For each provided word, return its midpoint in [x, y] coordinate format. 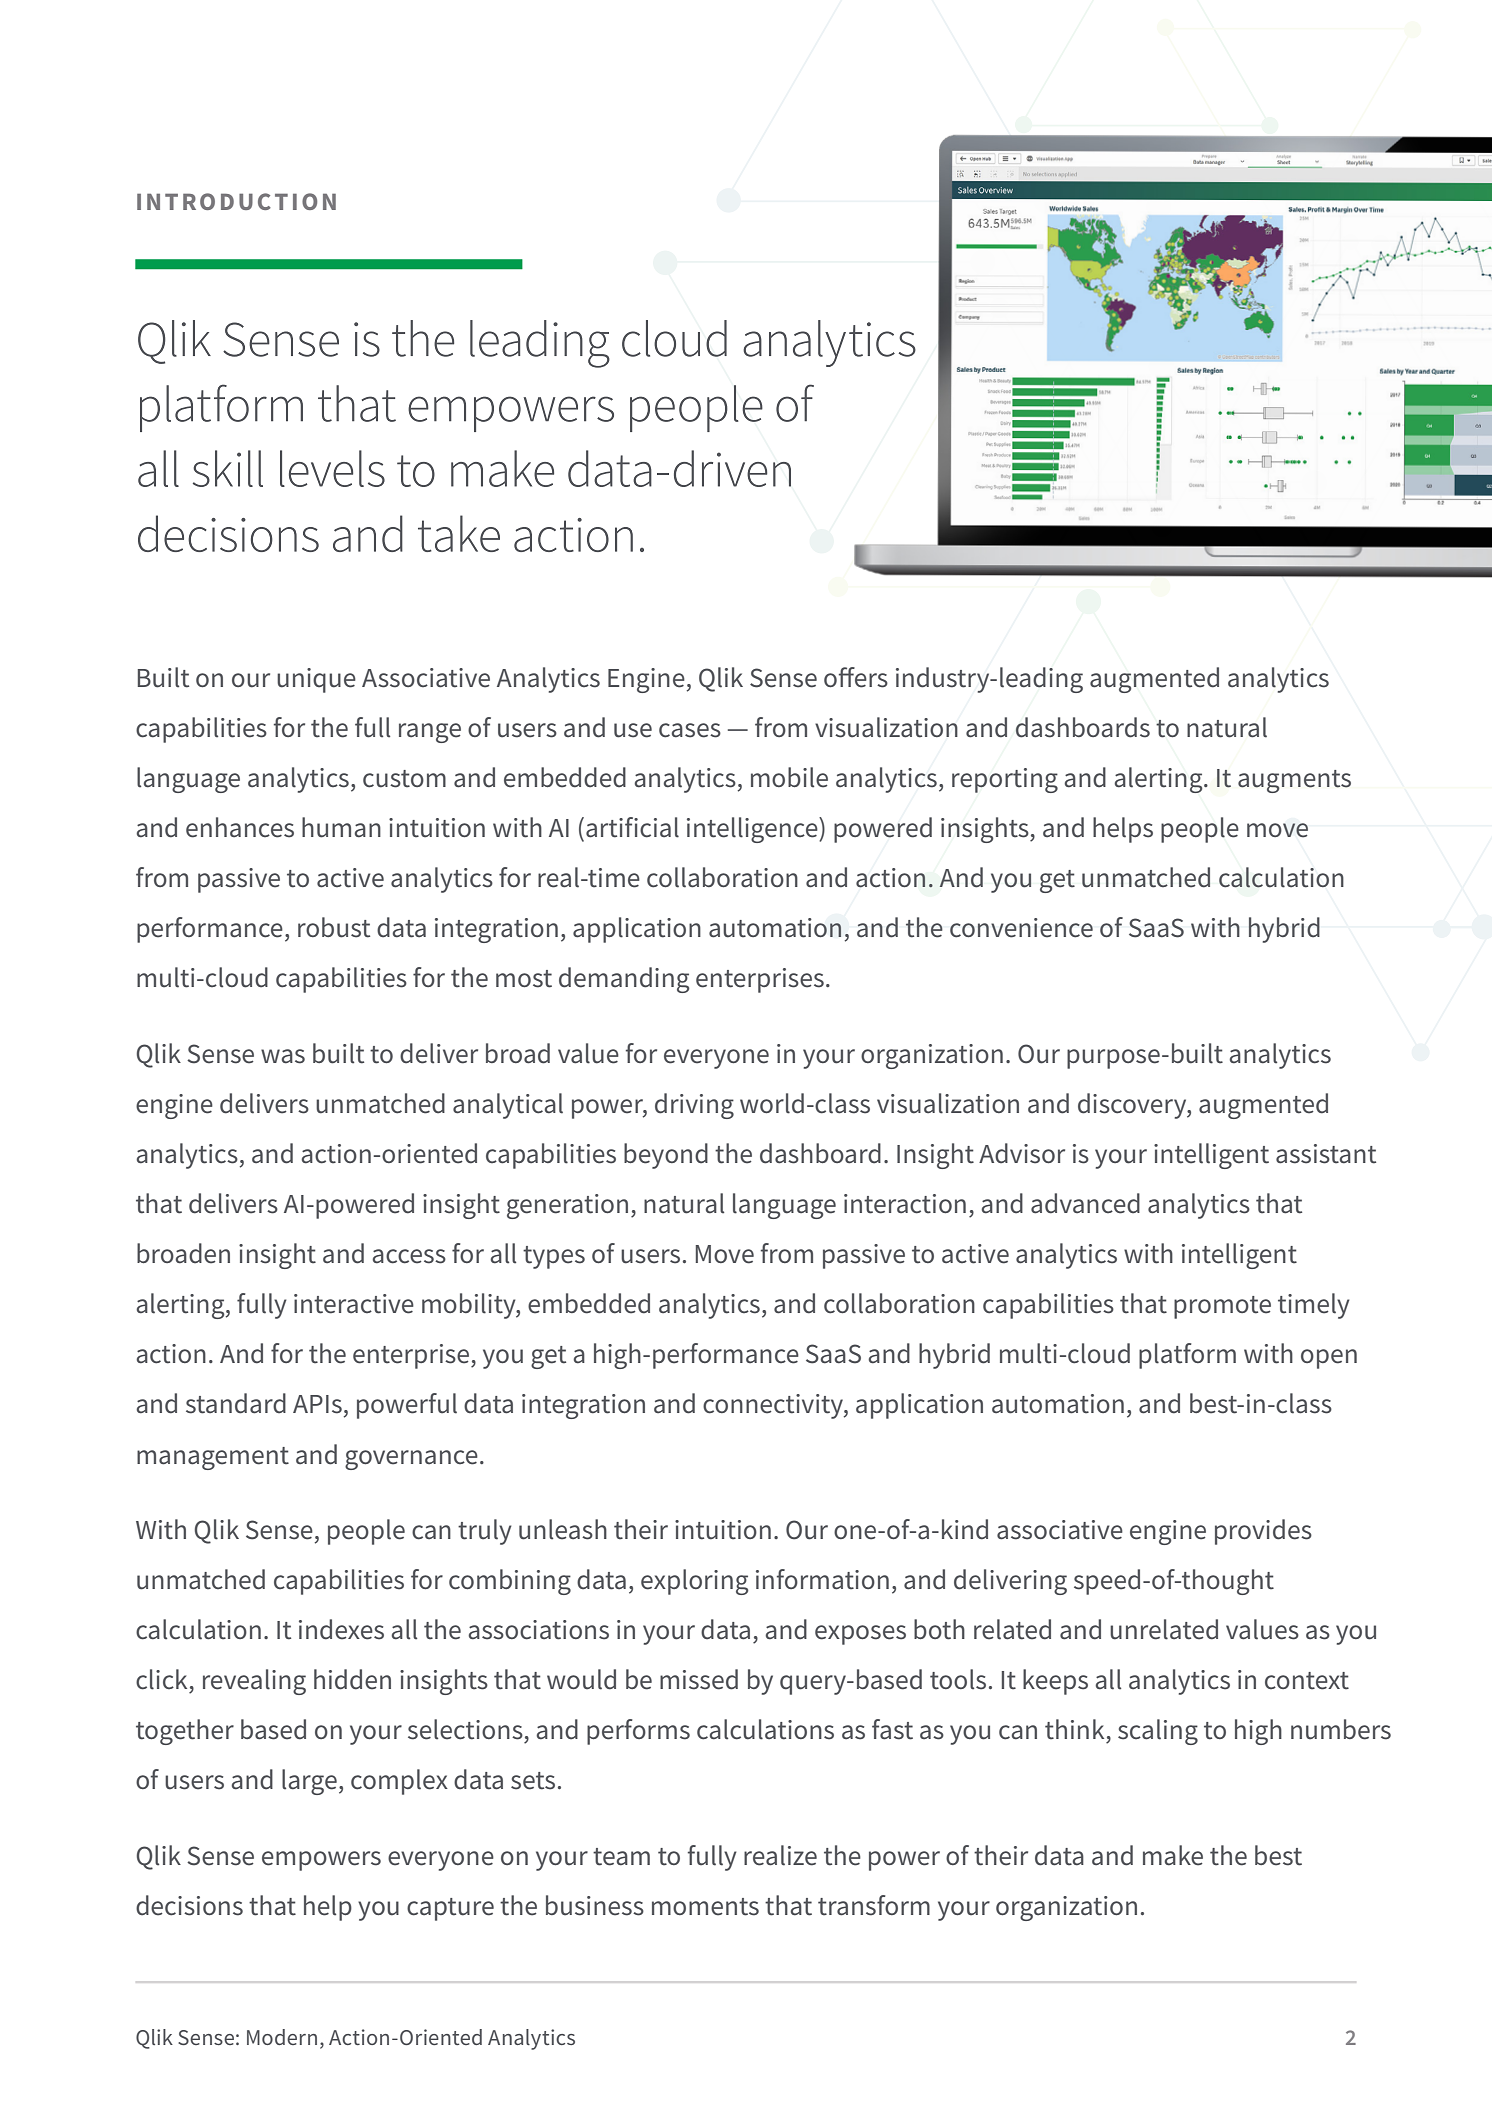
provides [1263, 1532]
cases [690, 730]
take [459, 533]
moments [705, 1907]
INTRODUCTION [236, 201]
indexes [341, 1629]
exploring [695, 1582]
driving [694, 1106]
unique [316, 680]
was [283, 1056]
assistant [1326, 1154]
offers [856, 677]
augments [1294, 781]
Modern [282, 2037]
